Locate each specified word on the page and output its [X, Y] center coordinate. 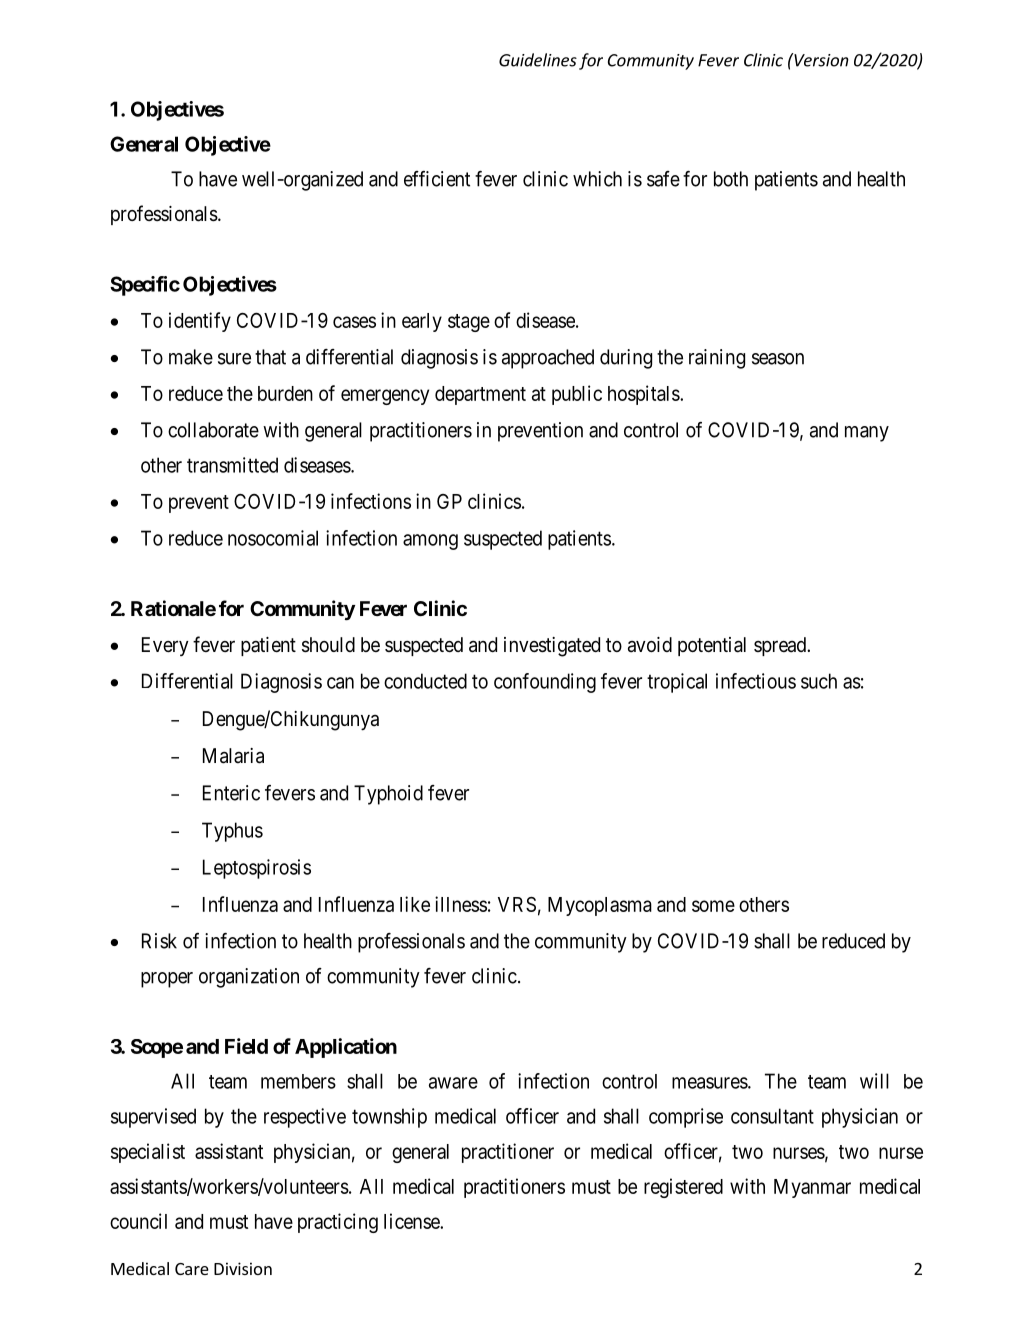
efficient [437, 179]
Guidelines [538, 60]
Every [165, 646]
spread [781, 646]
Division [243, 1268]
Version [820, 60]
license [412, 1221]
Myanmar [812, 1188]
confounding [545, 683]
